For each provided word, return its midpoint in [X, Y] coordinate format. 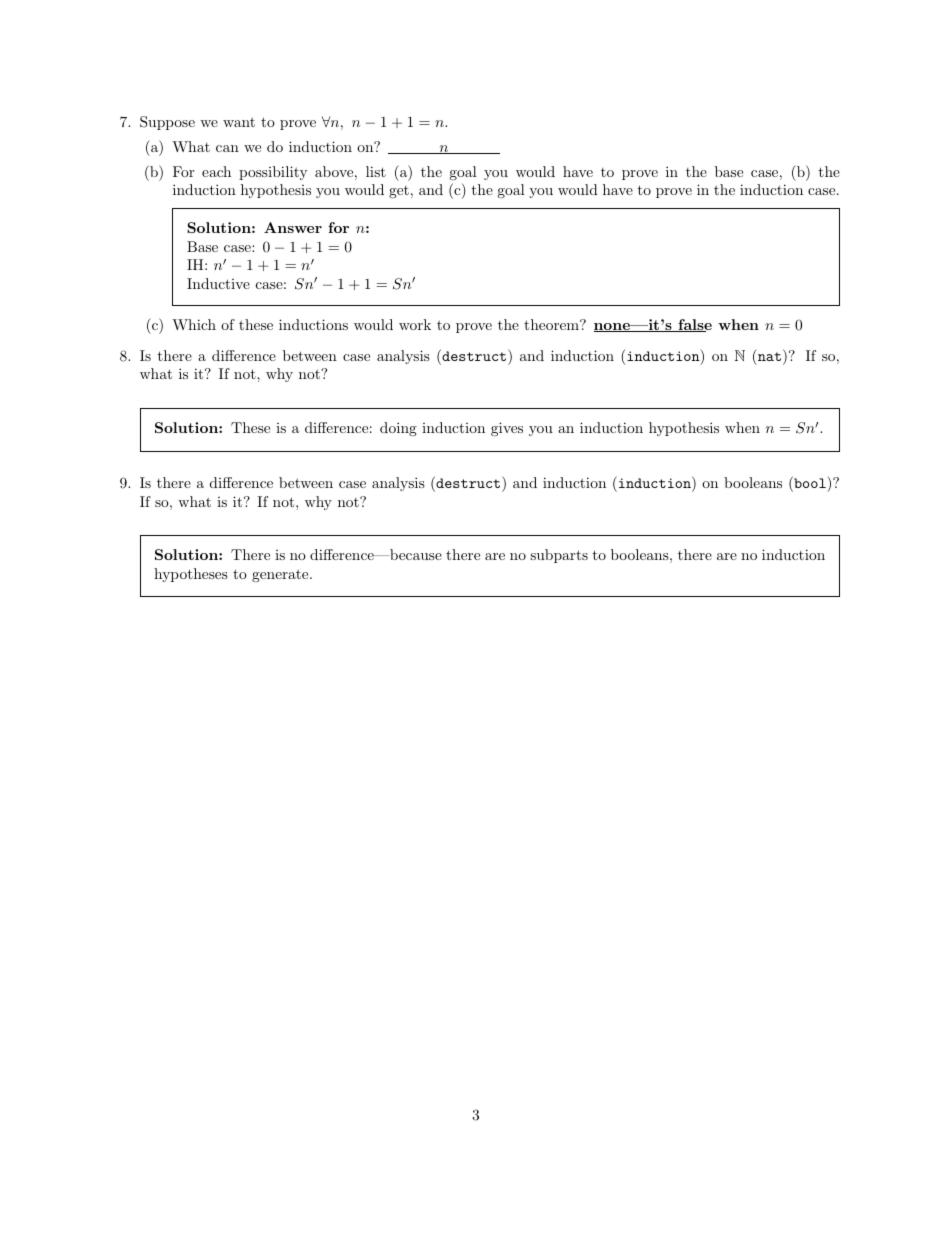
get [399, 192]
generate [281, 575]
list [376, 171]
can [227, 148]
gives [507, 429]
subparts [559, 556]
